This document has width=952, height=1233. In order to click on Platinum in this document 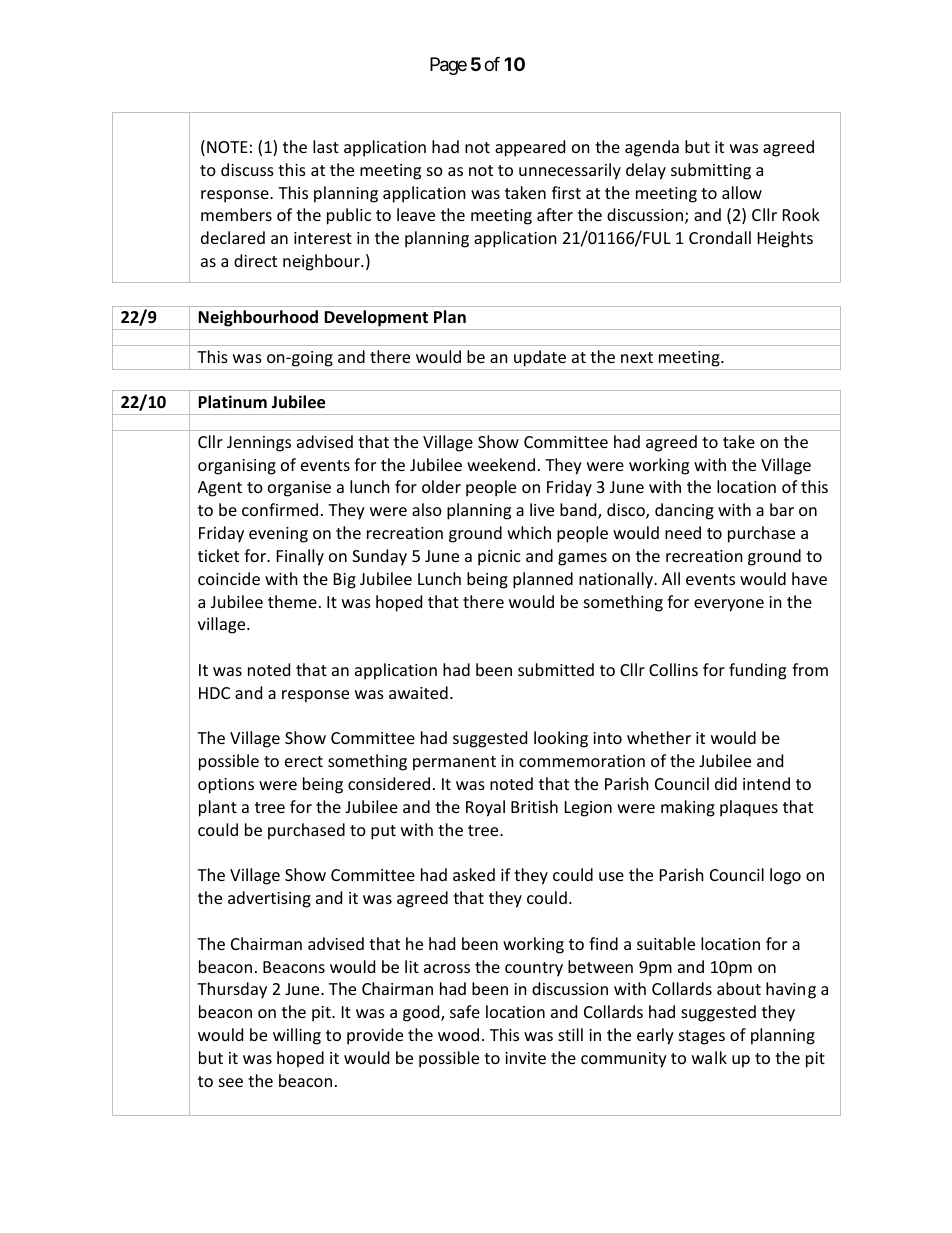, I will do `click(232, 402)`.
